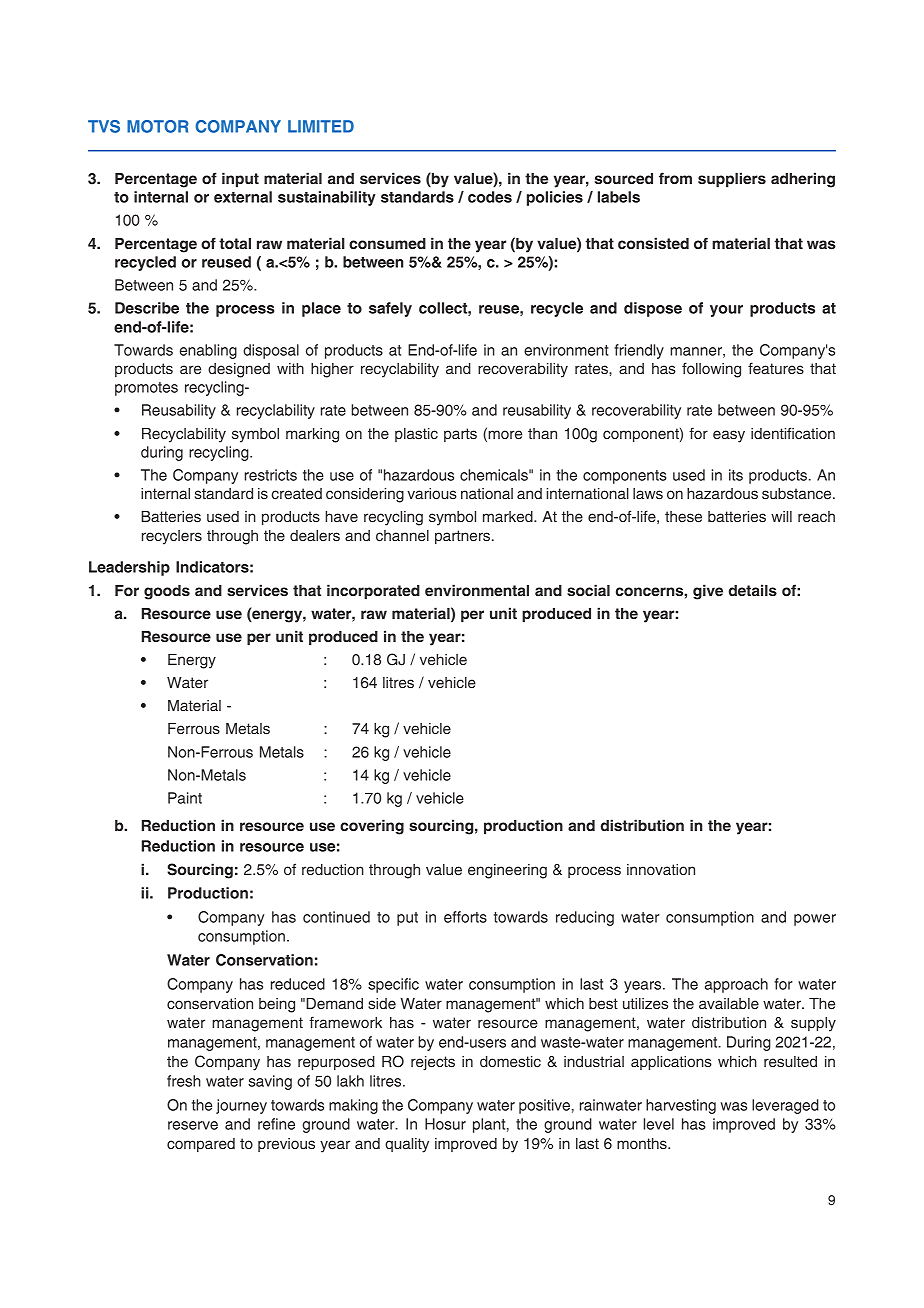 The height and width of the screenshot is (1308, 924). I want to click on reserve, so click(193, 1125).
